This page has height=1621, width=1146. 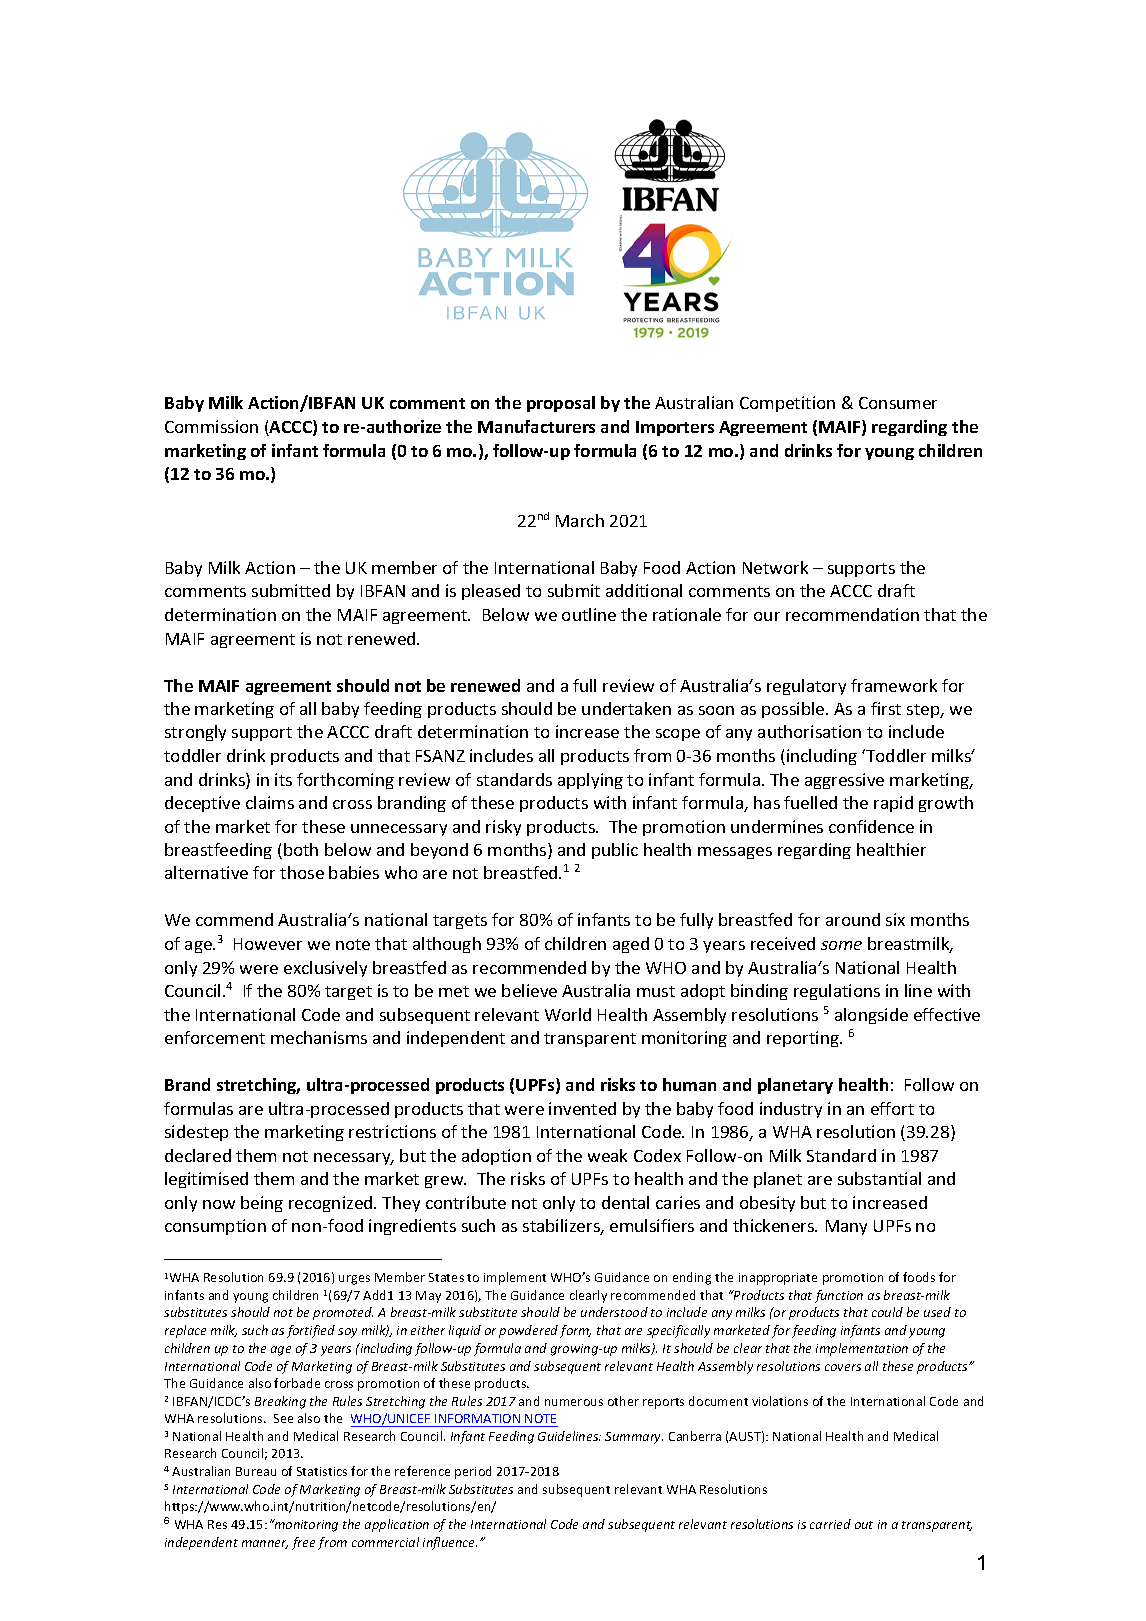 What do you see at coordinates (607, 1155) in the page?
I see `weak` at bounding box center [607, 1155].
